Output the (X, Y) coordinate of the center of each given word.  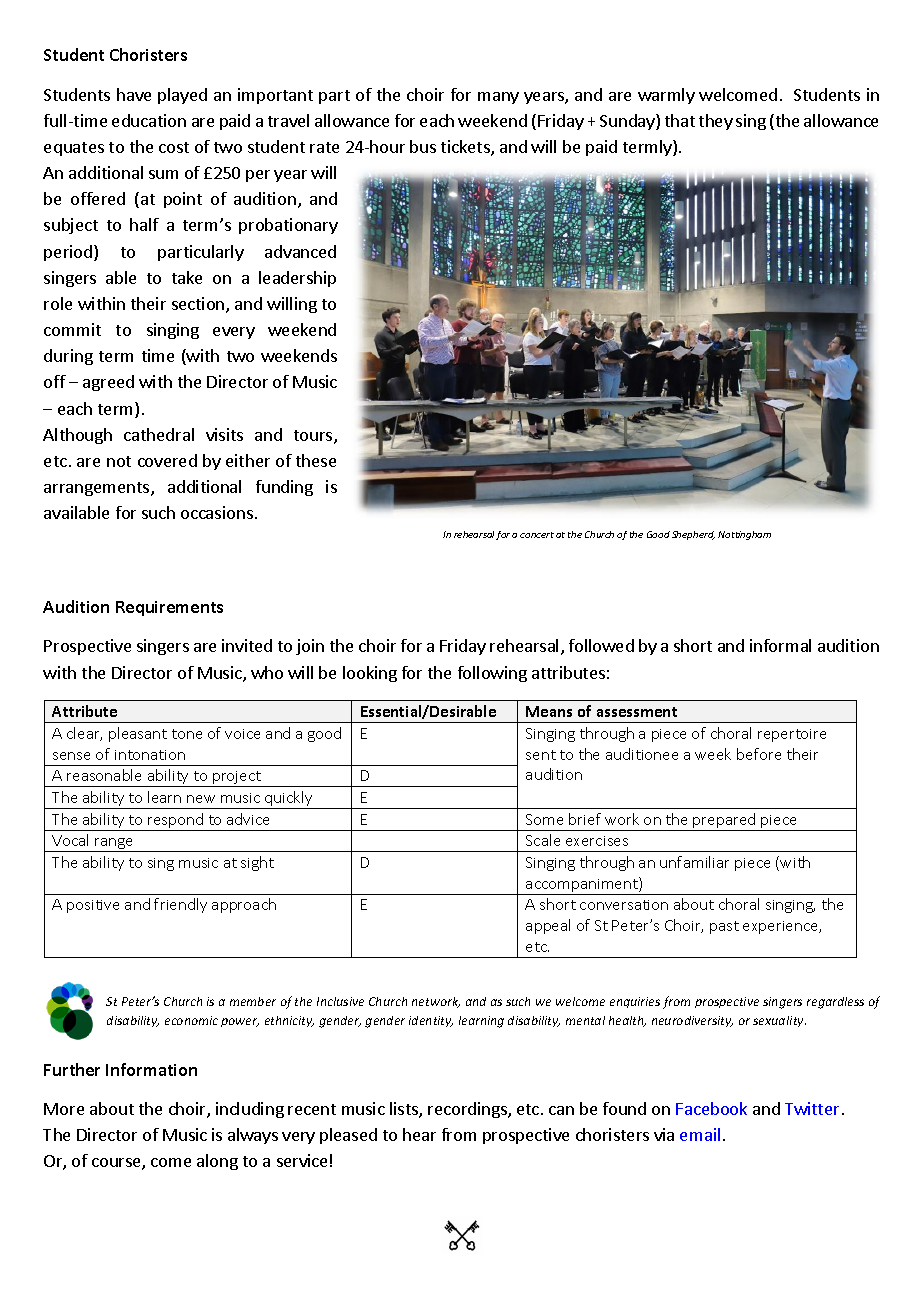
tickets (466, 148)
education (149, 120)
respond (176, 822)
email (700, 1134)
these (316, 460)
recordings (468, 1110)
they (716, 122)
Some (544, 819)
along (217, 1162)
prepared (725, 822)
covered (167, 460)
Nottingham (744, 535)
